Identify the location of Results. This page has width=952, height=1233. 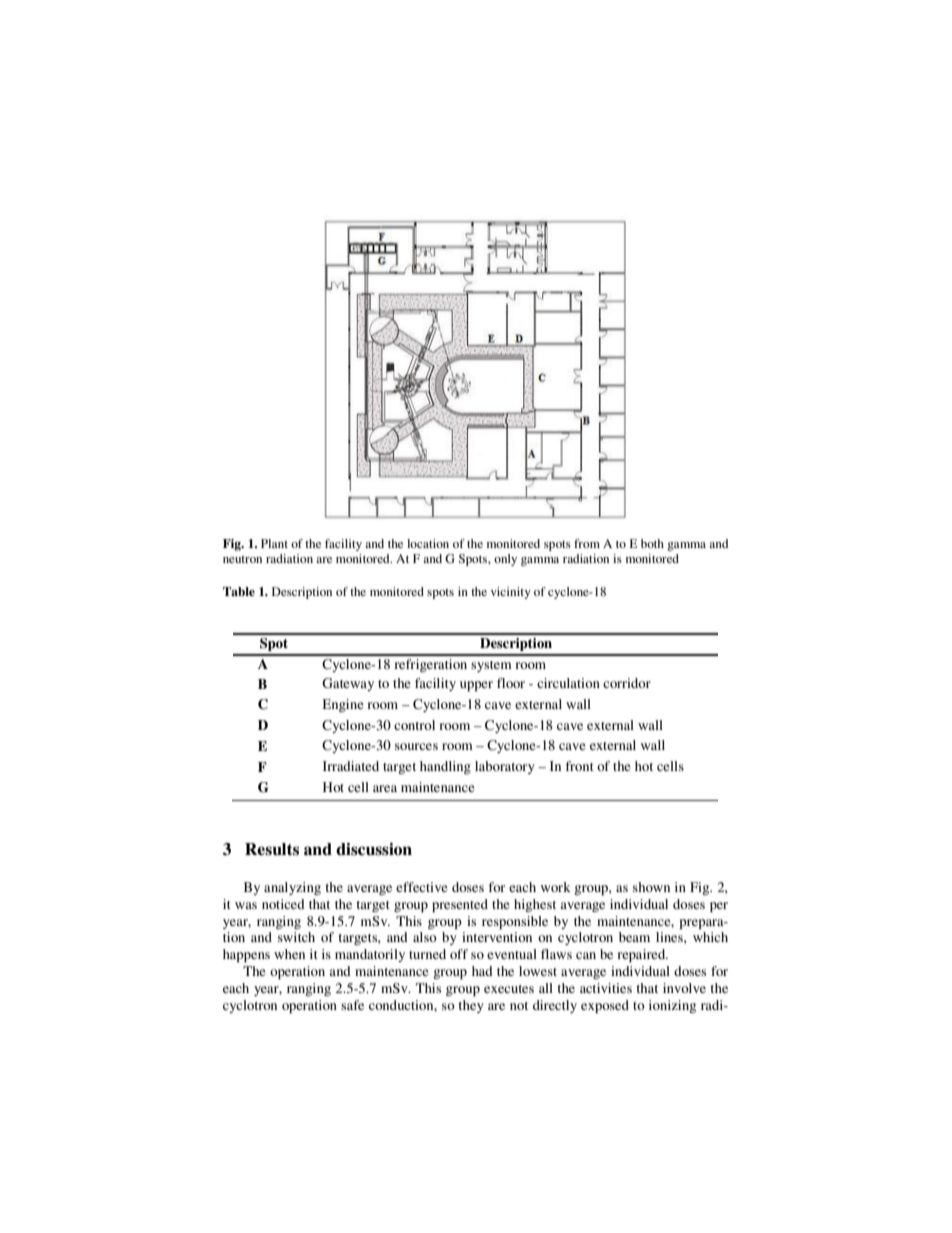
(272, 849).
